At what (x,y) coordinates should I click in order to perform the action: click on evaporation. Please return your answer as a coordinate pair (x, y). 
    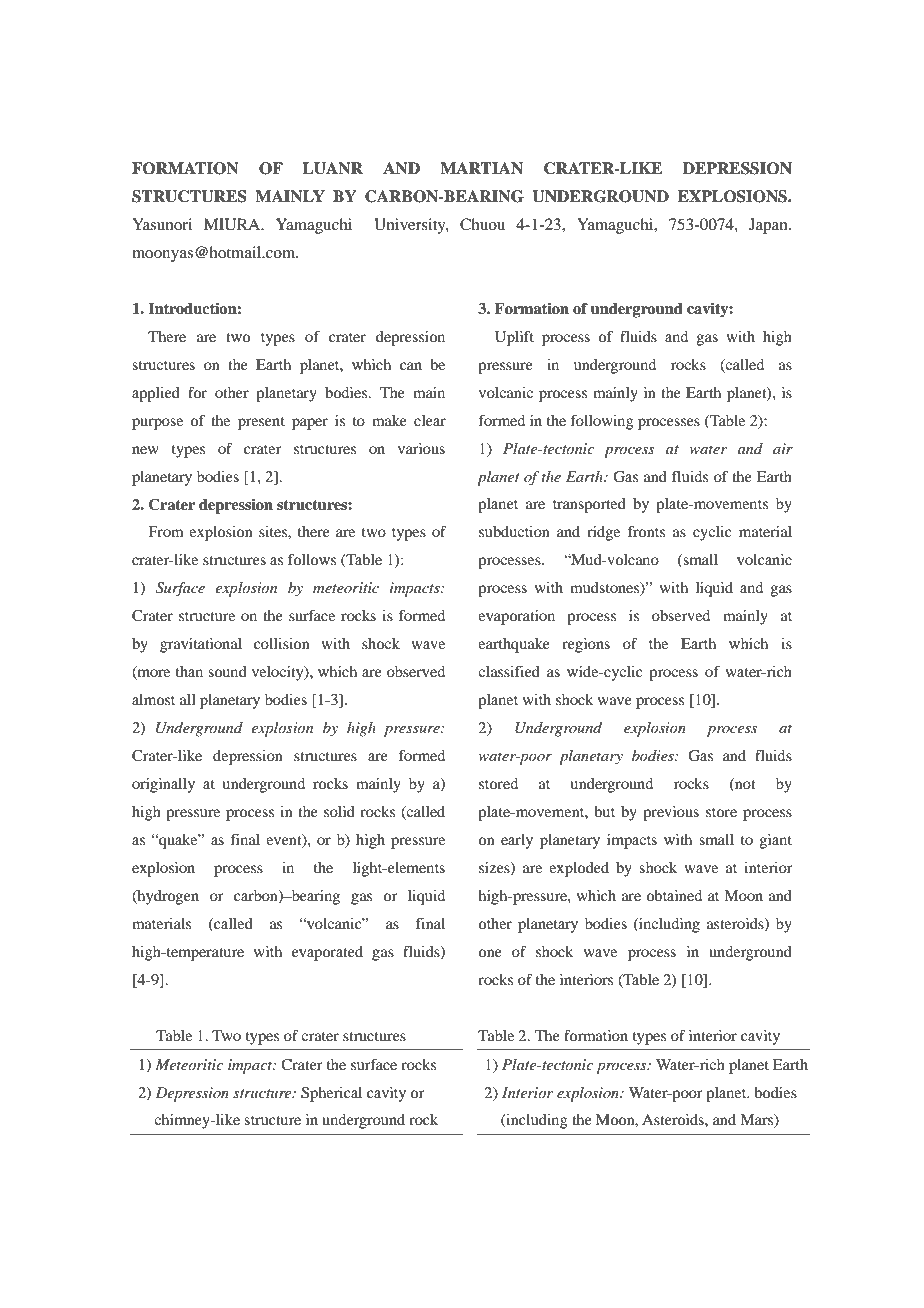
    Looking at the image, I should click on (516, 617).
